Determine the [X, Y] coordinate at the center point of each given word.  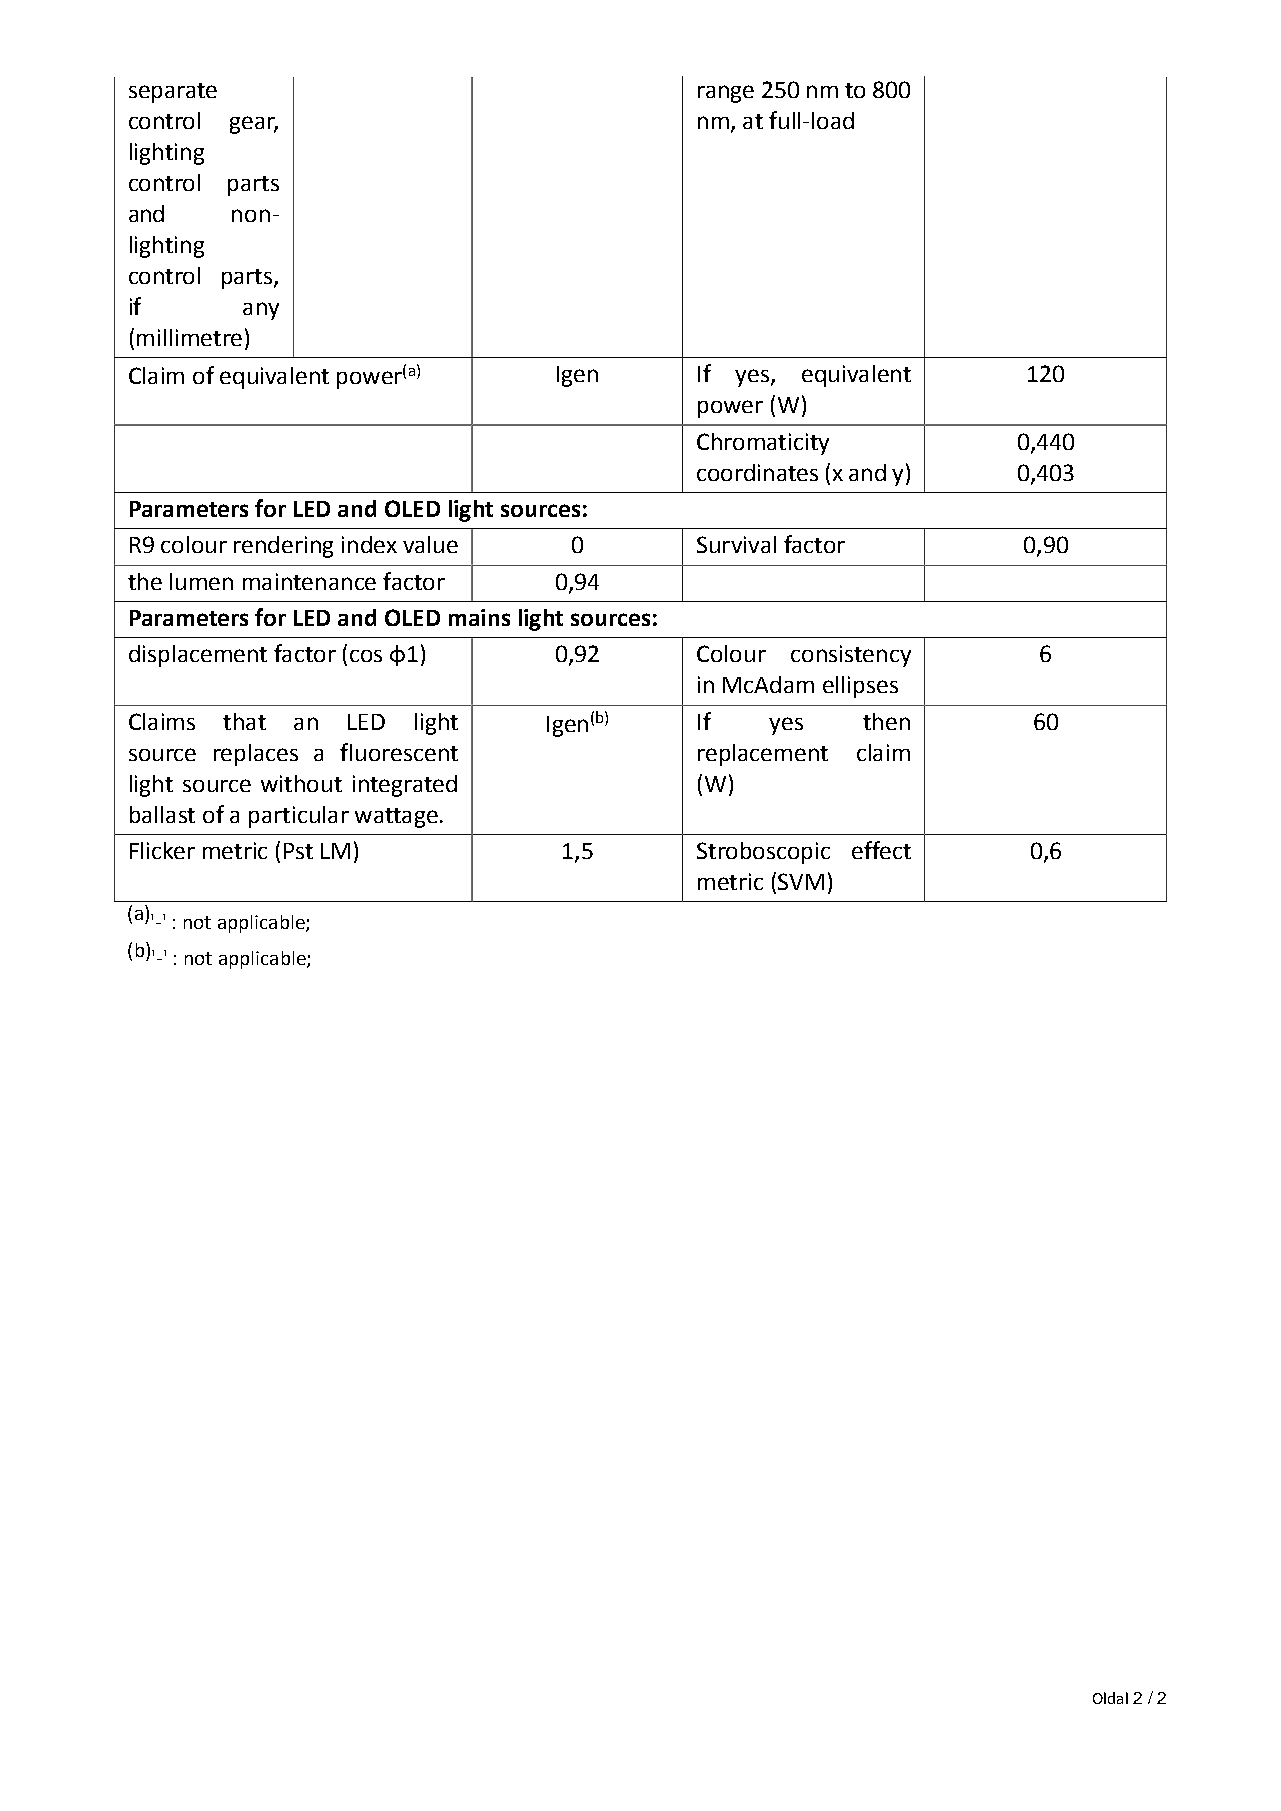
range [726, 94]
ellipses [860, 687]
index [369, 544]
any [261, 311]
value [430, 544]
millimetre [189, 337]
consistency [851, 656]
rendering [283, 547]
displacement [198, 656]
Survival [736, 544]
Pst [298, 851]
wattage [396, 818]
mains [479, 617]
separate [173, 93]
